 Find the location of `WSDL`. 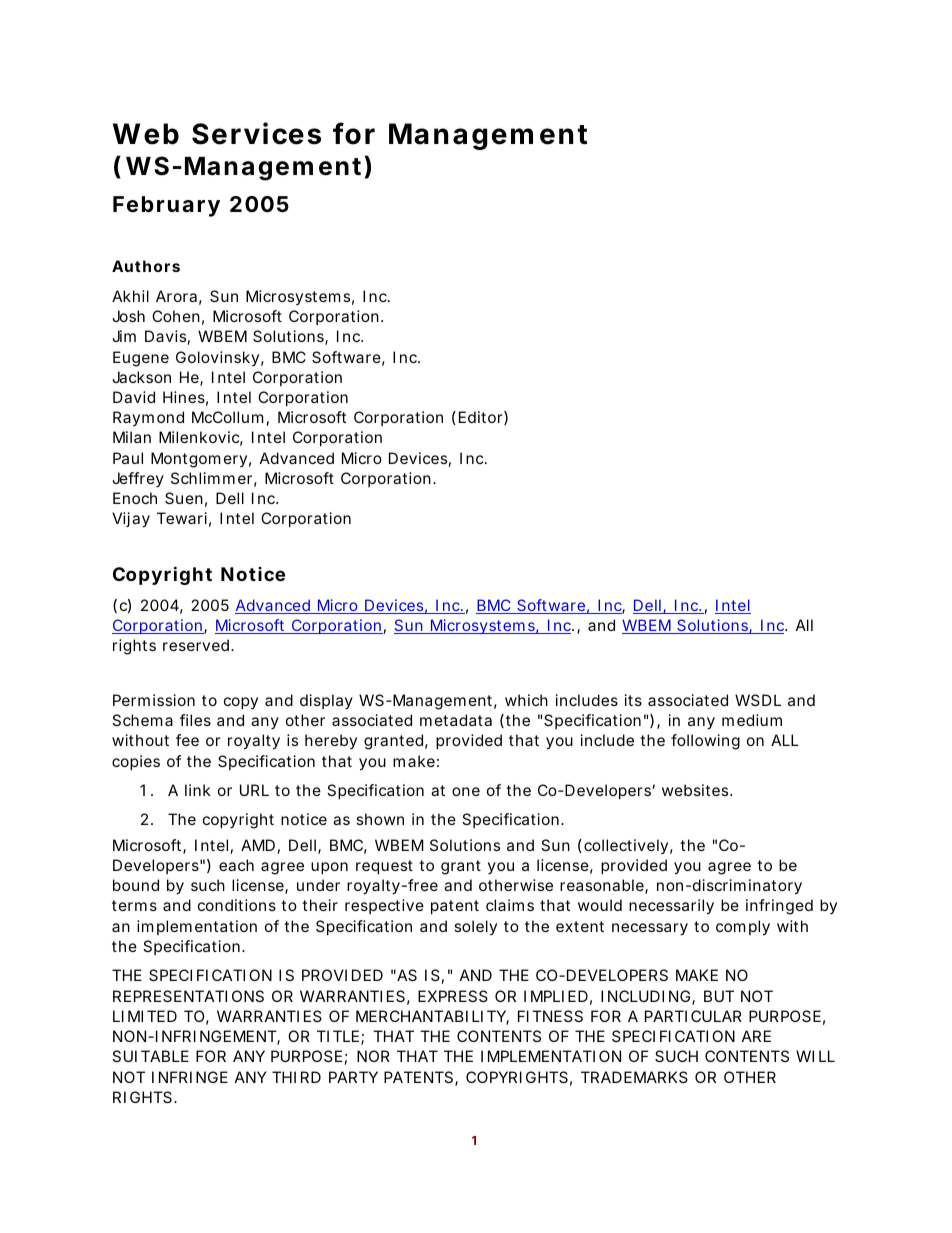

WSDL is located at coordinates (758, 700).
